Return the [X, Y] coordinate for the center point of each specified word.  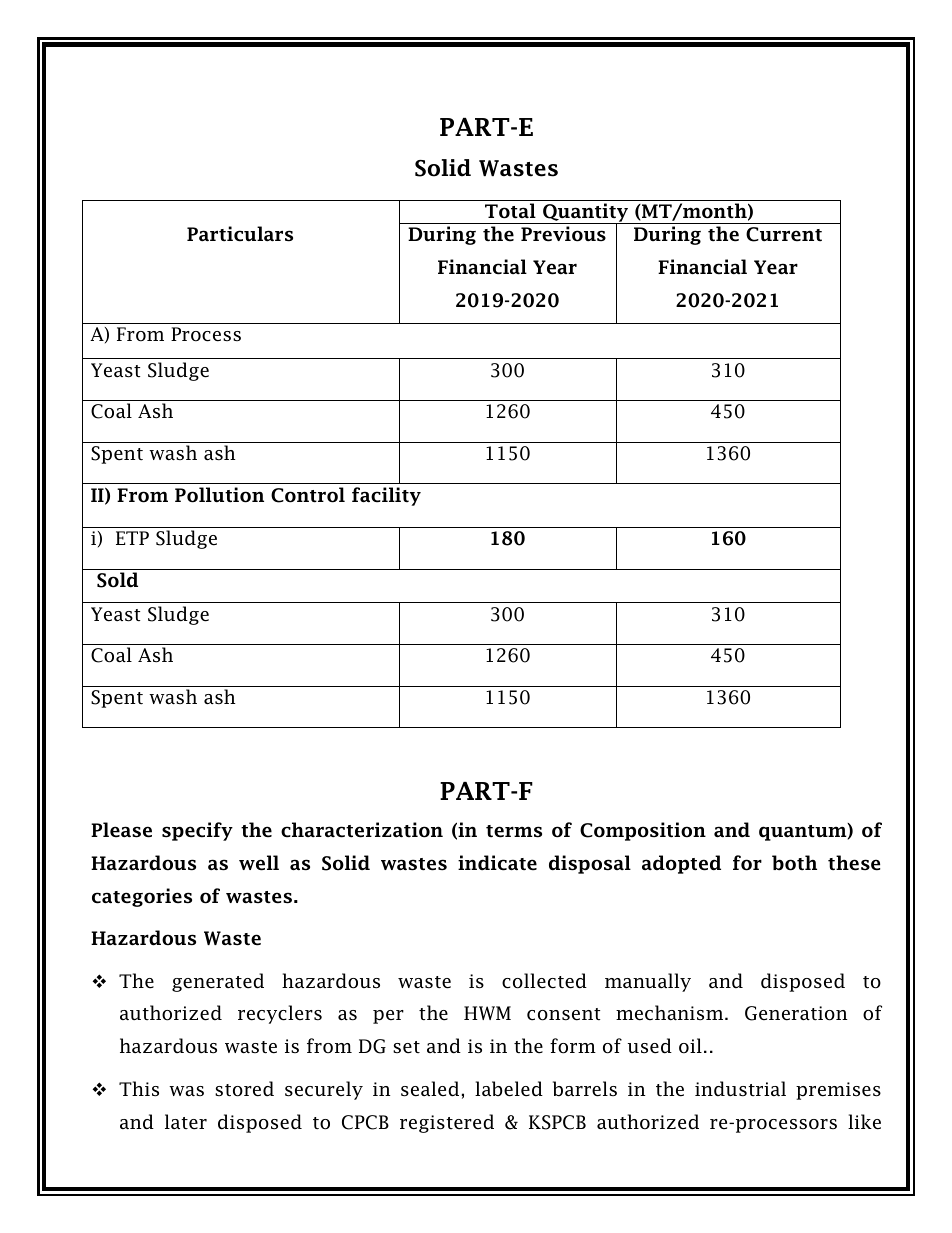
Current [784, 234]
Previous [563, 234]
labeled [509, 1089]
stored [244, 1089]
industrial [740, 1089]
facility [386, 496]
